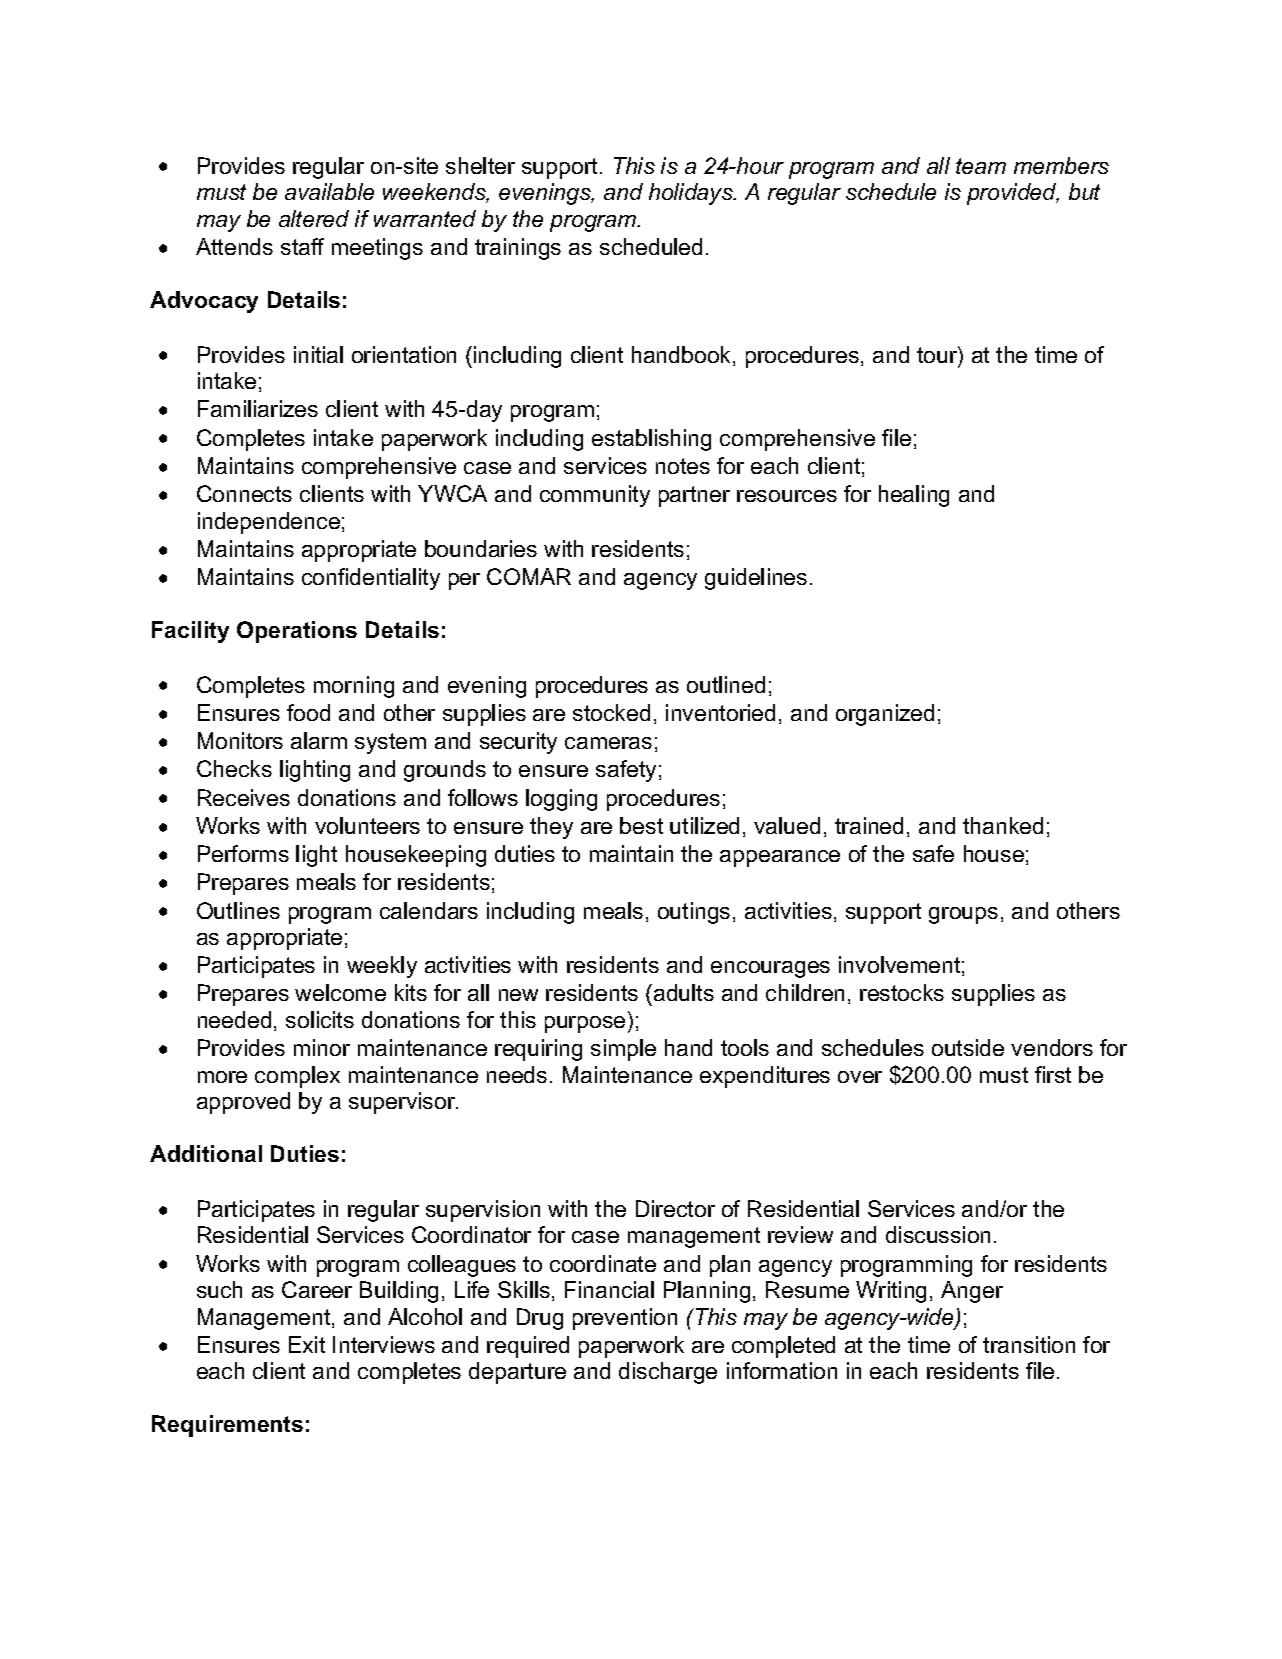  I want to click on Director, so click(675, 1208).
